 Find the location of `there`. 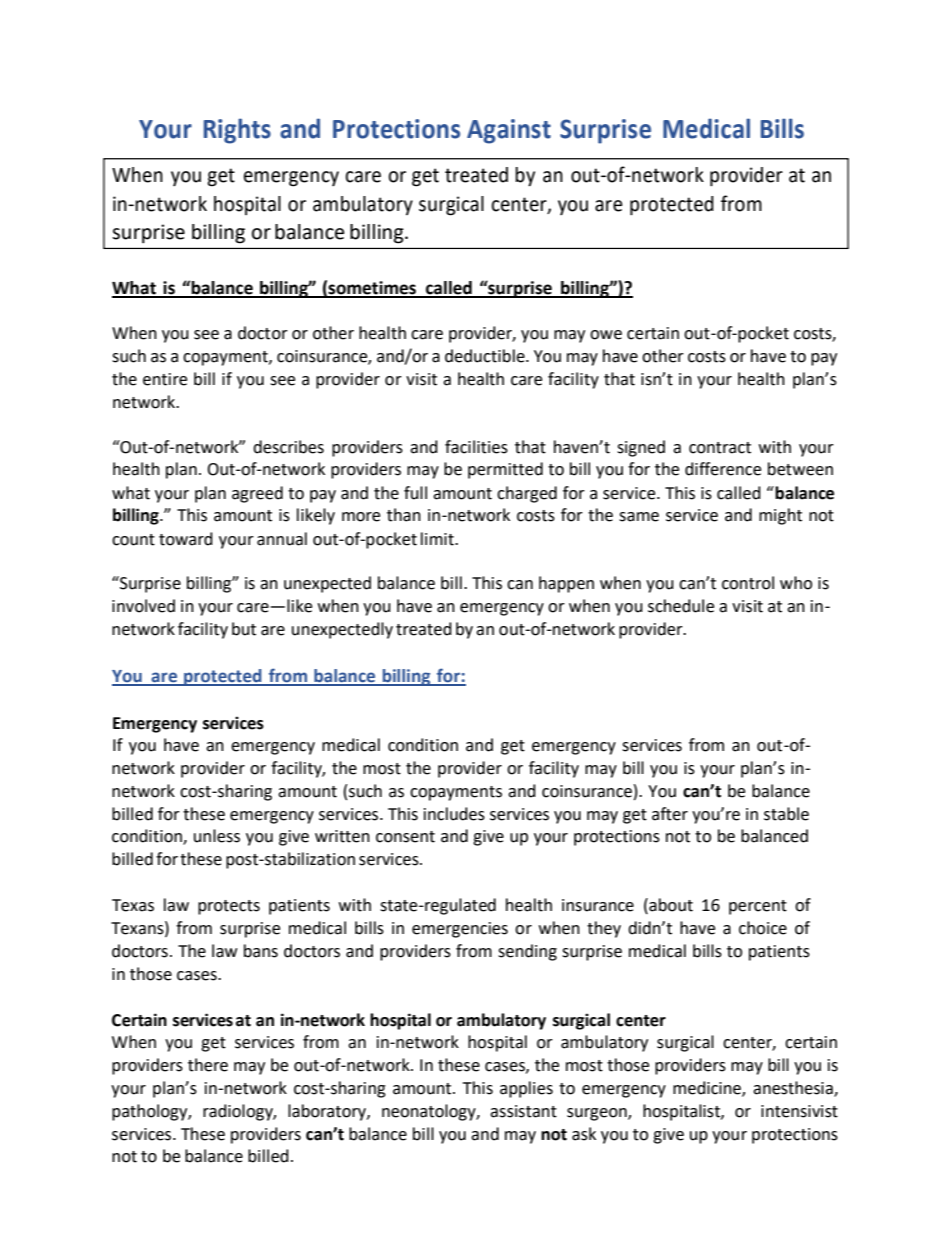

there is located at coordinates (208, 1065).
